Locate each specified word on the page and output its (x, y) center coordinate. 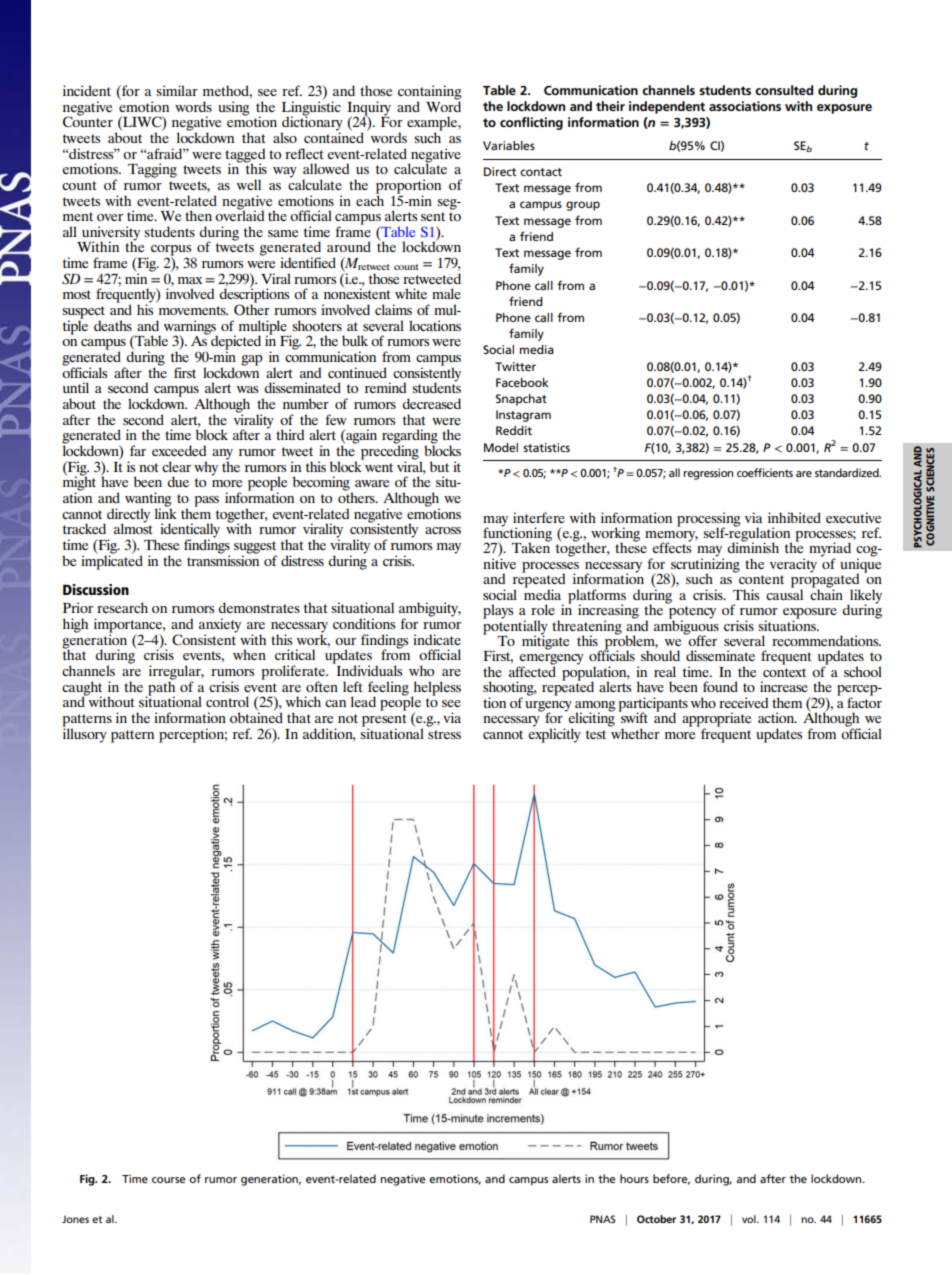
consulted (784, 90)
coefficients (765, 472)
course (168, 1180)
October (656, 1219)
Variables (509, 145)
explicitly (554, 734)
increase (784, 686)
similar (177, 90)
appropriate (716, 720)
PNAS (602, 1219)
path (160, 688)
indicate (437, 639)
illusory (84, 734)
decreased (431, 403)
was (247, 389)
